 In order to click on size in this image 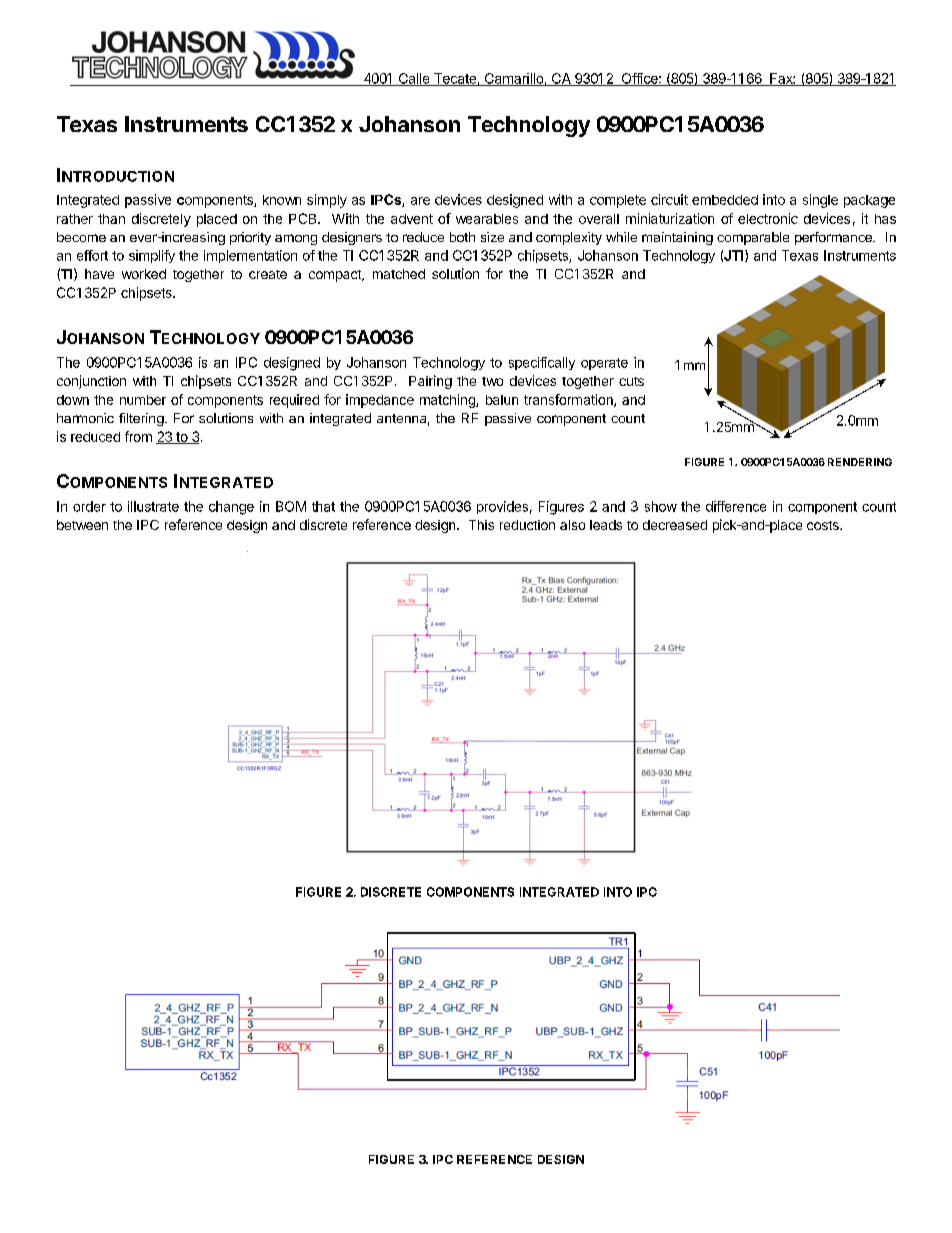, I will do `click(492, 237)`.
